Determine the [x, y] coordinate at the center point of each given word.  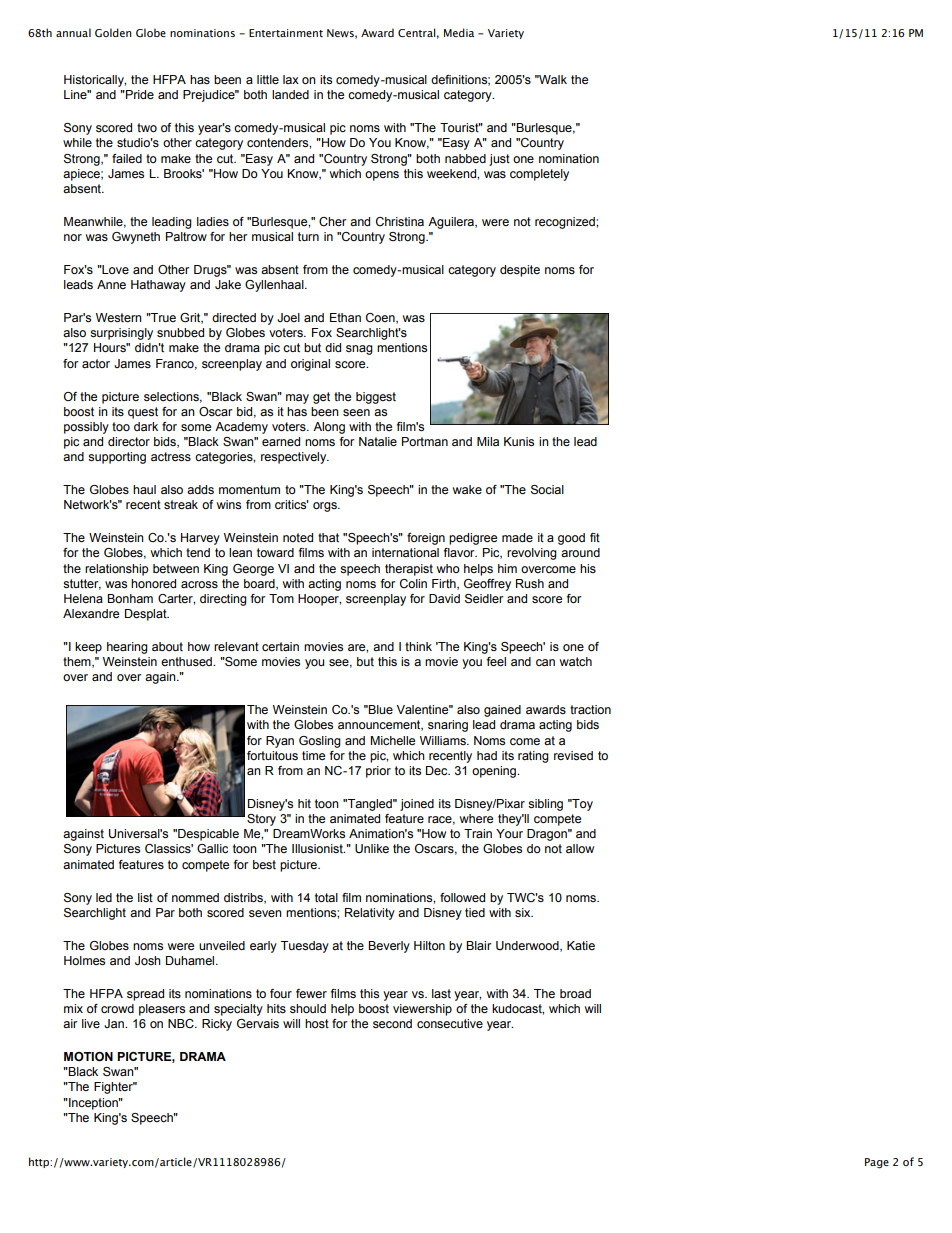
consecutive [450, 1023]
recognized [566, 223]
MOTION [88, 1056]
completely [539, 175]
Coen [381, 318]
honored [153, 583]
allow [580, 848]
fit [595, 537]
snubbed [180, 332]
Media [459, 32]
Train [478, 833]
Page [877, 1163]
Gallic [212, 848]
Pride [139, 94]
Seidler [484, 599]
